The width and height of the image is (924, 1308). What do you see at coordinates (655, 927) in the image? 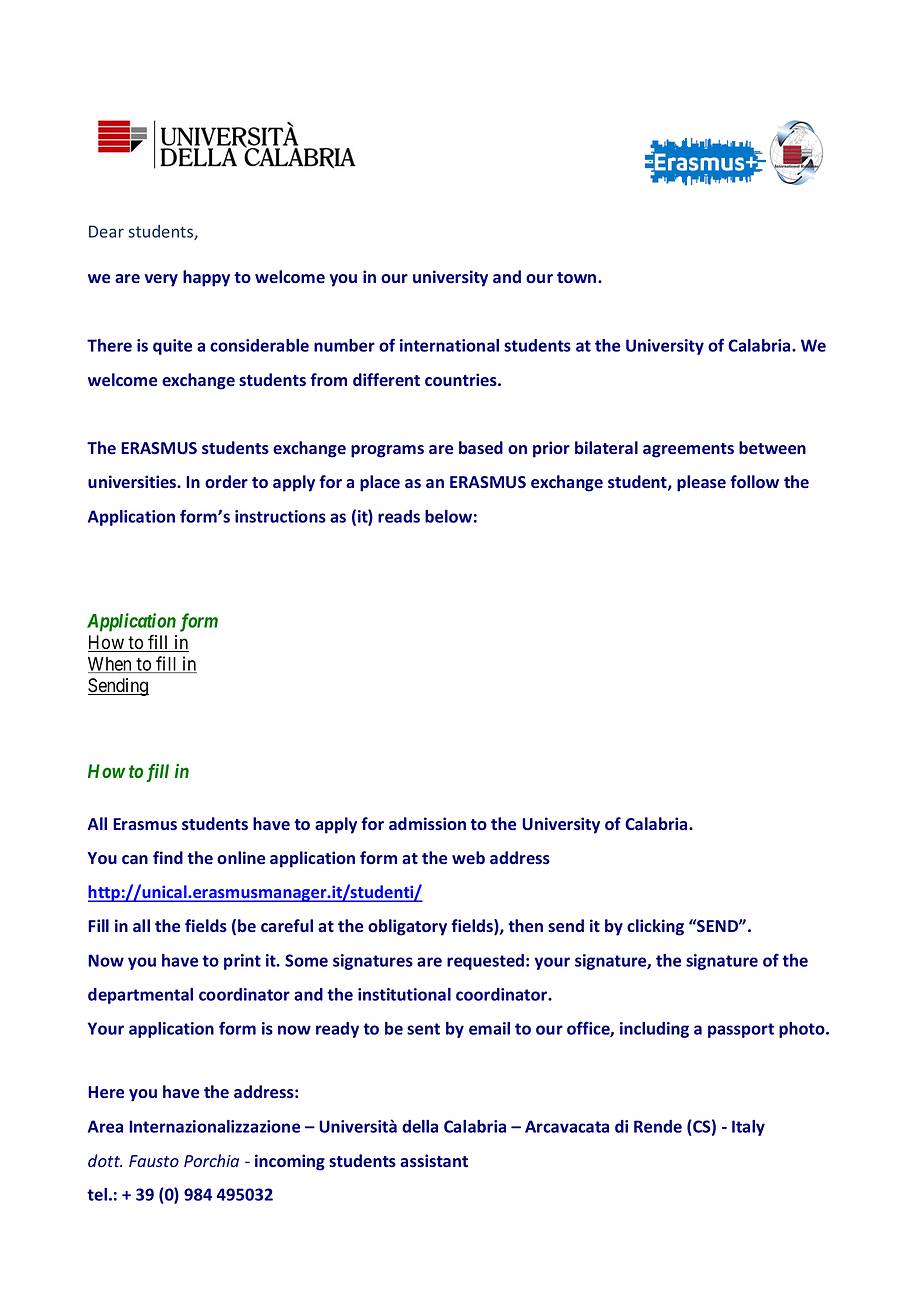
I see `clicking` at bounding box center [655, 927].
